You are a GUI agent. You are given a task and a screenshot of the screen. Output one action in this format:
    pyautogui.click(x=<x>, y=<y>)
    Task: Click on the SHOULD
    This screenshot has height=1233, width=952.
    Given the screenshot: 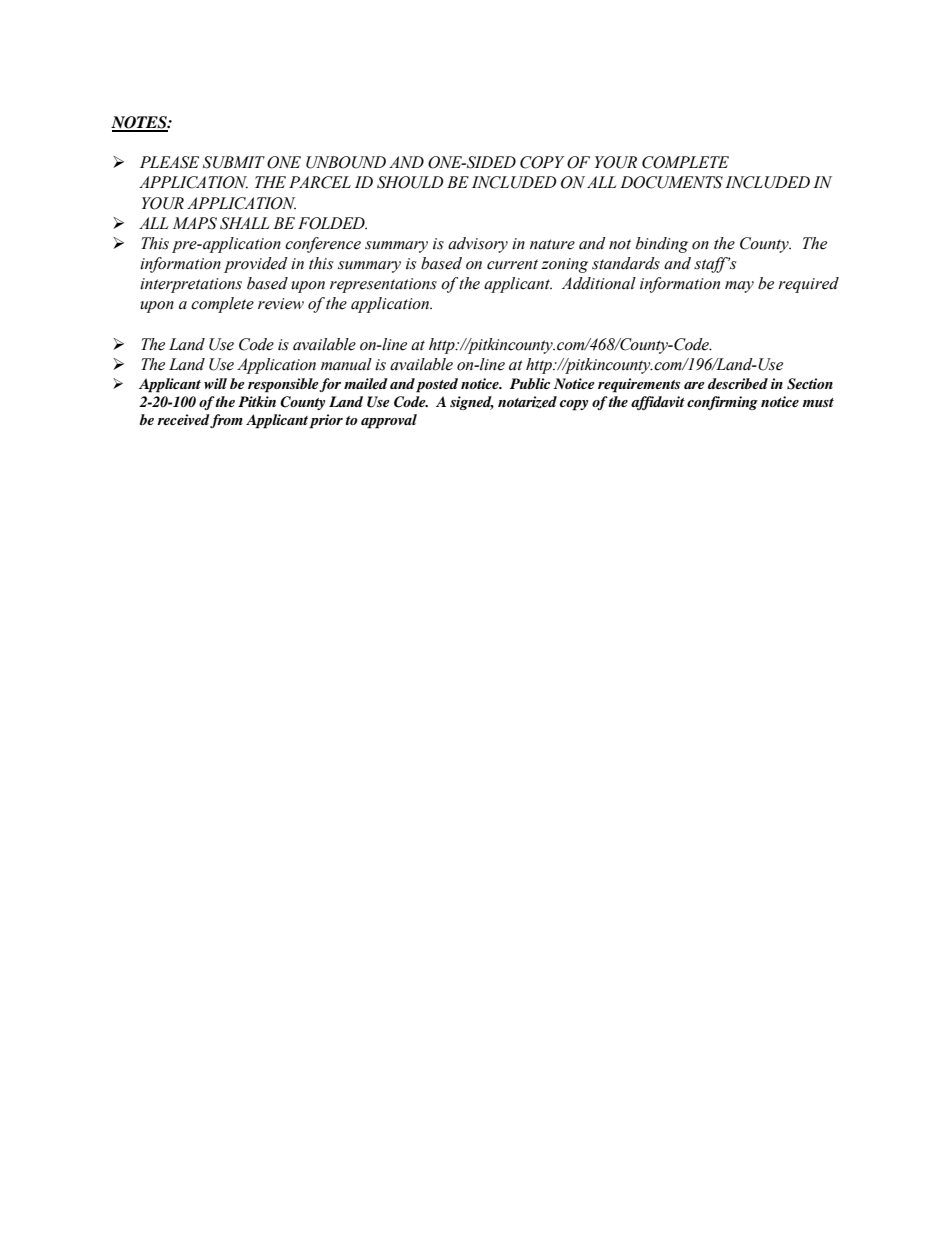 What is the action you would take?
    pyautogui.click(x=410, y=182)
